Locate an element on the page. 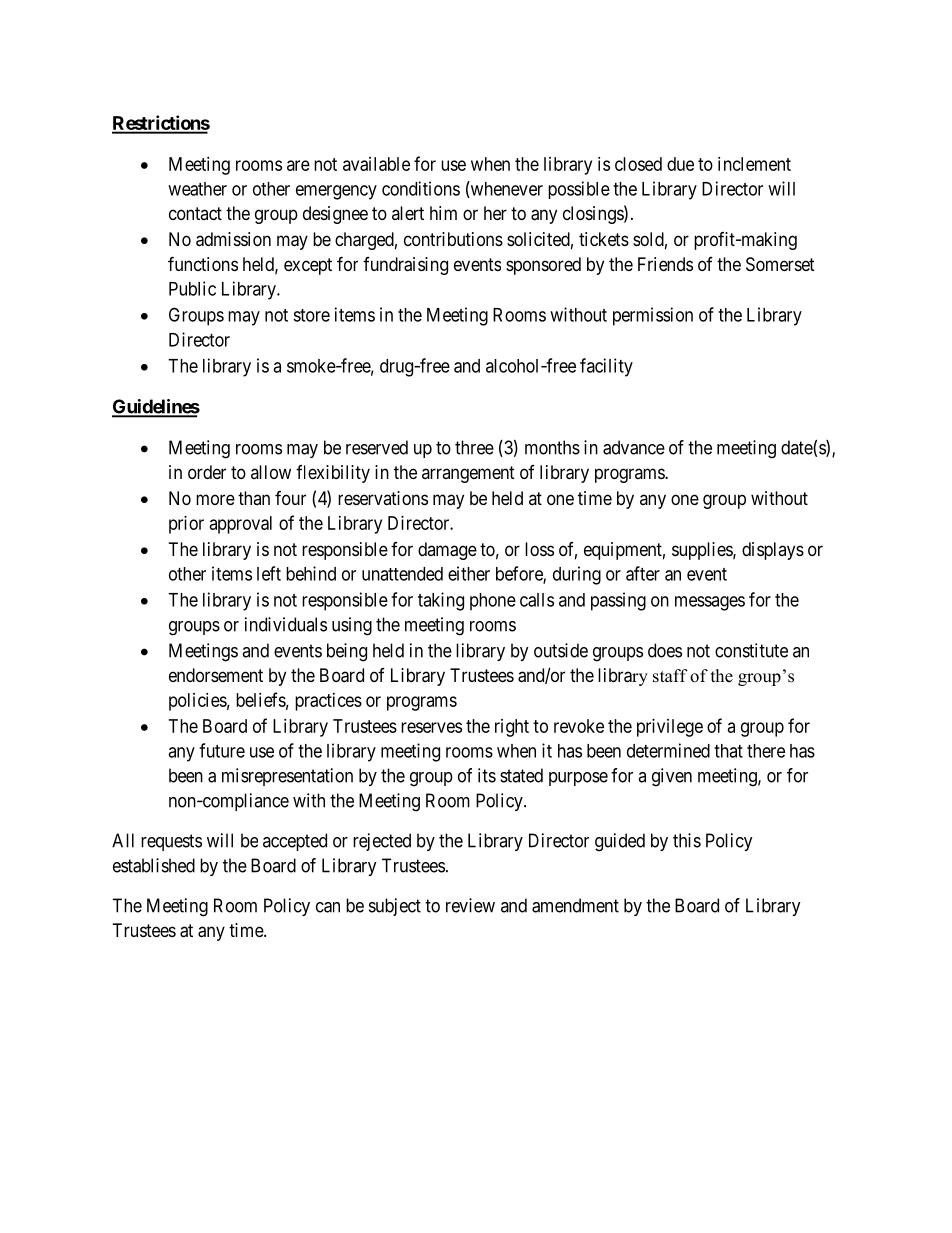 Image resolution: width=952 pixels, height=1233 pixels. review is located at coordinates (470, 905).
